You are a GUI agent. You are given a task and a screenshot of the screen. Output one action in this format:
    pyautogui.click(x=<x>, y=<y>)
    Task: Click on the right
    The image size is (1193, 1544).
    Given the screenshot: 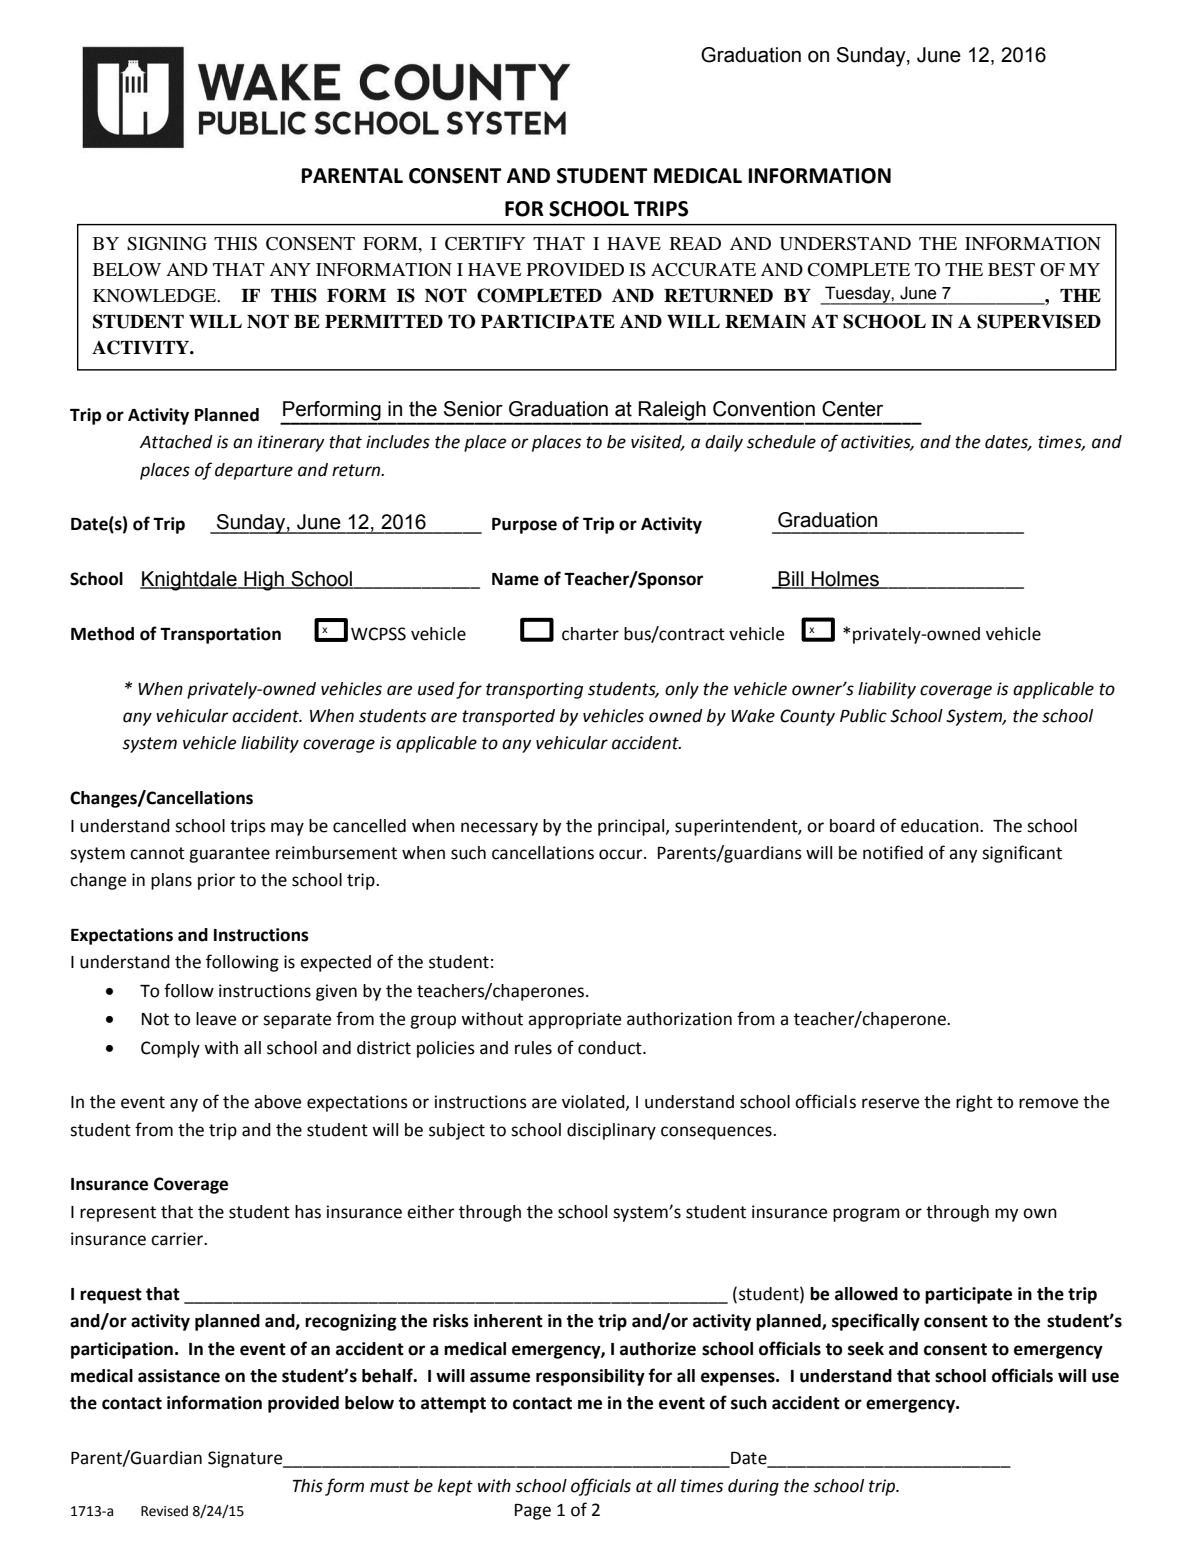 What is the action you would take?
    pyautogui.click(x=974, y=1103)
